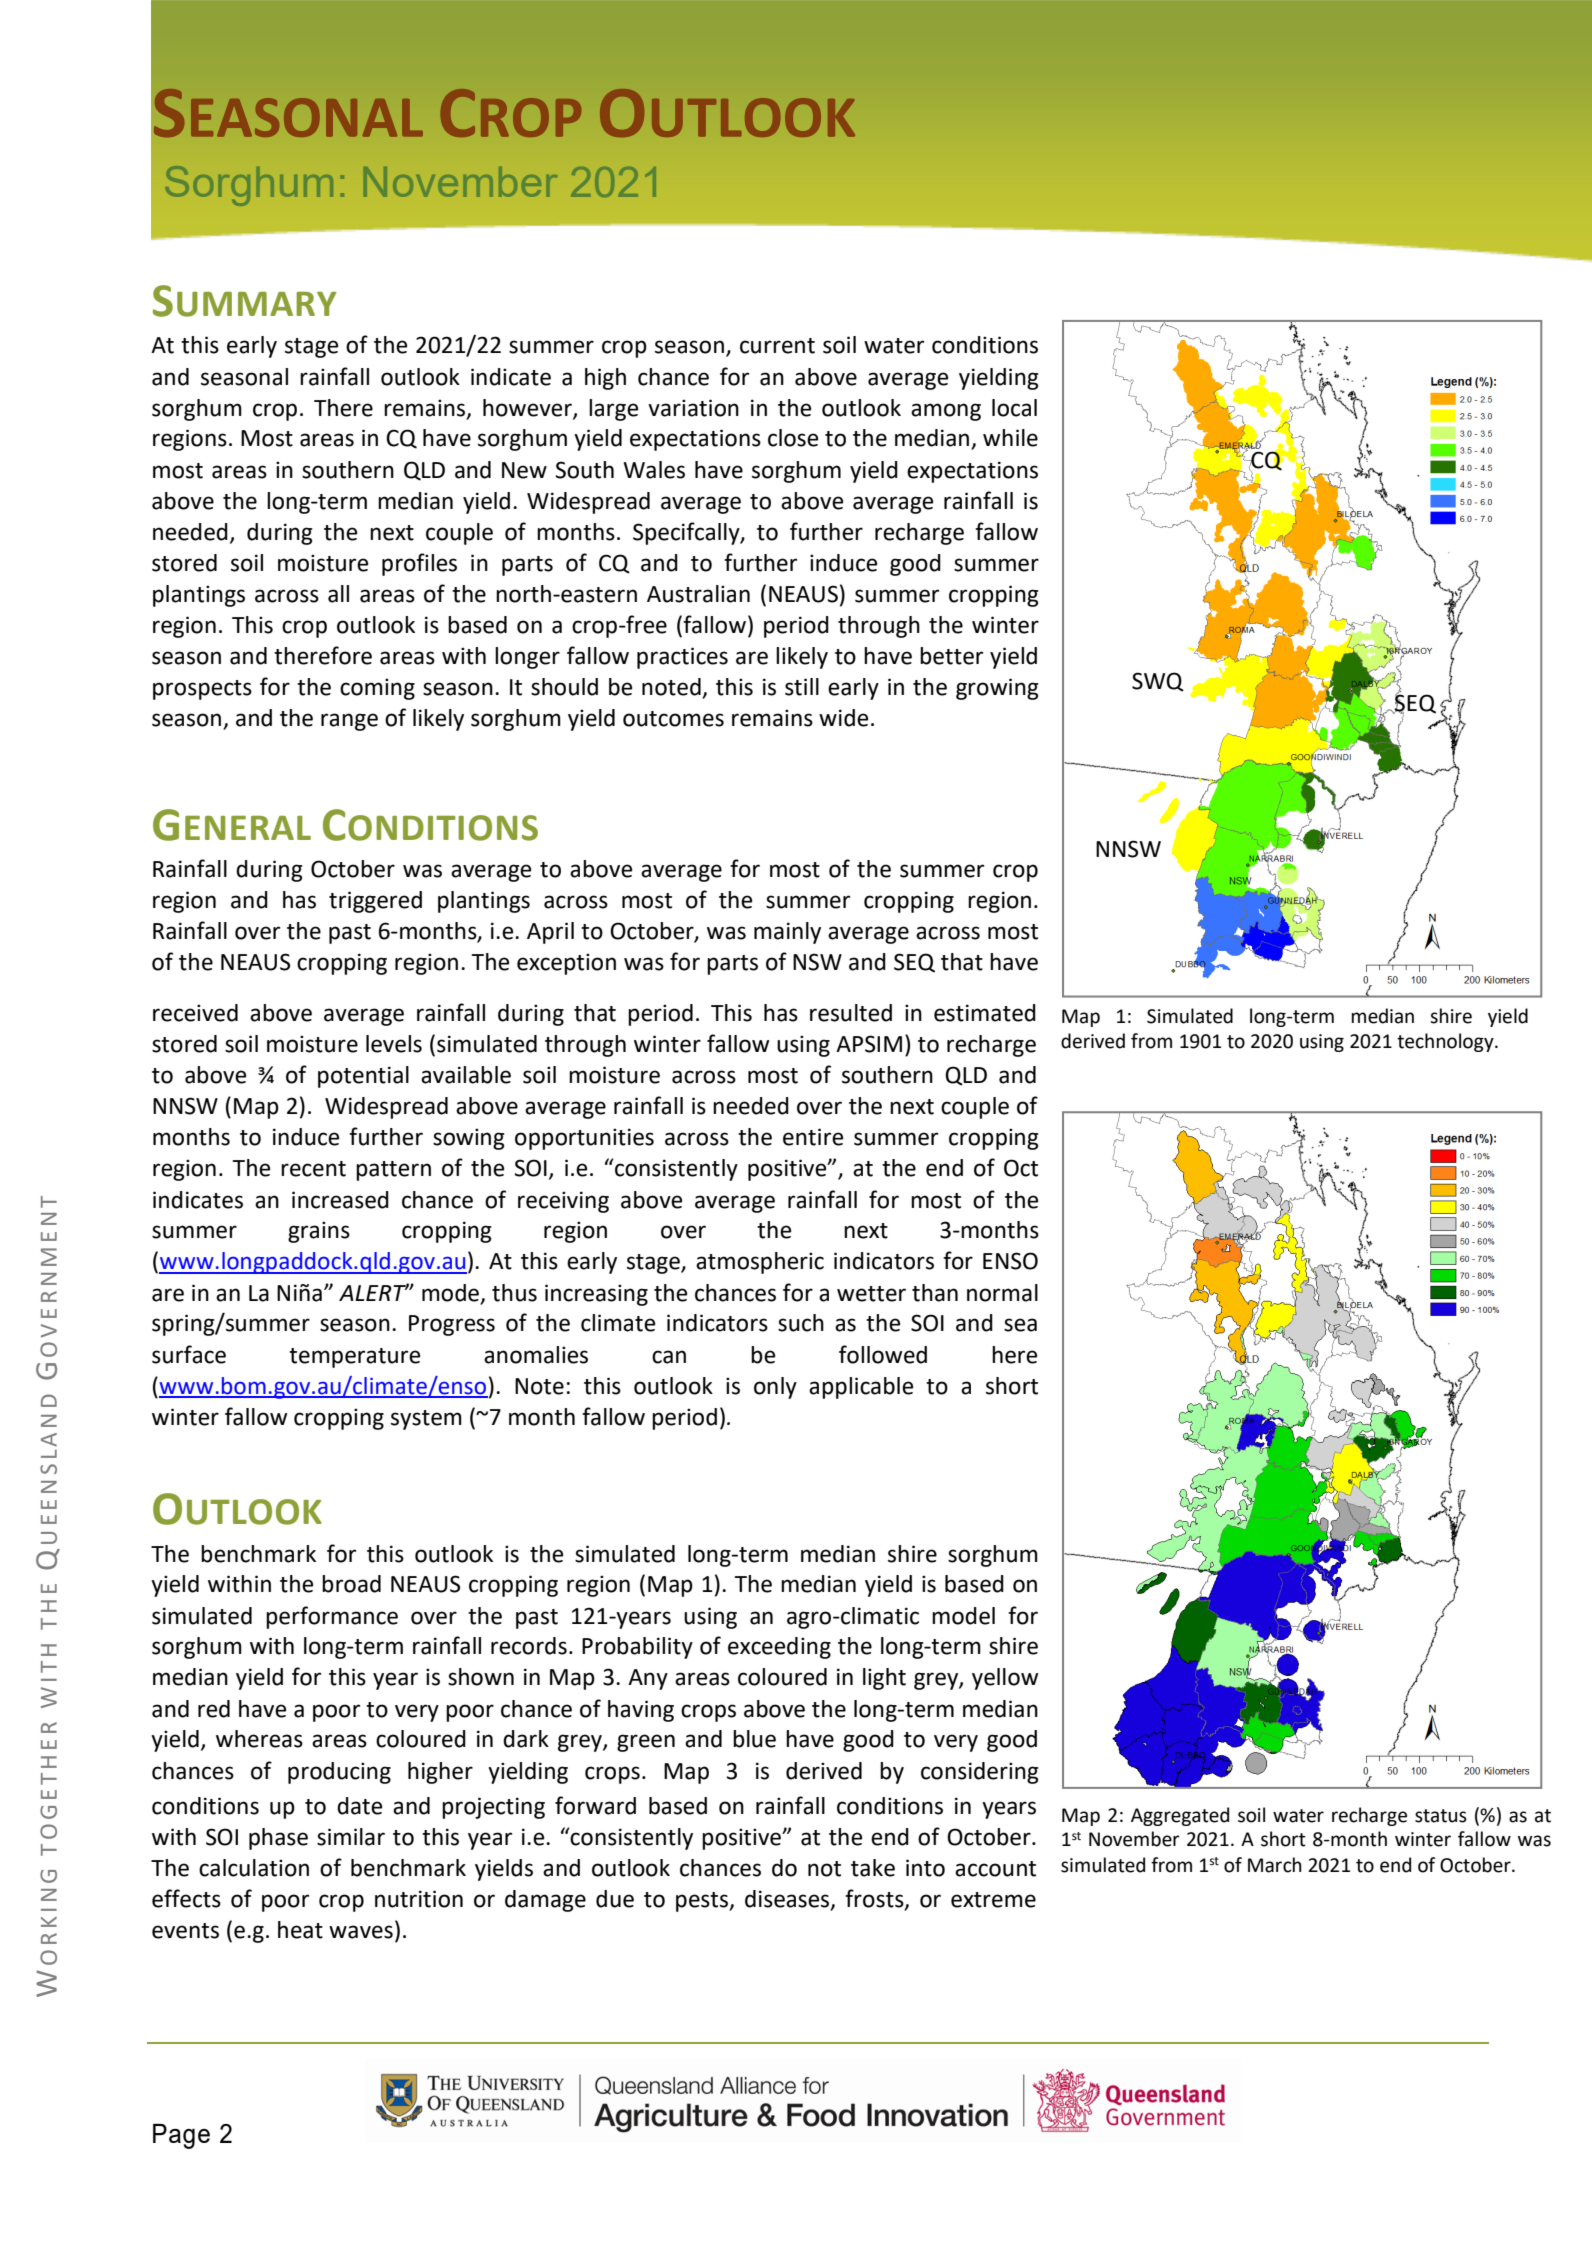  Describe the element at coordinates (319, 1232) in the document. I see `grains` at that location.
